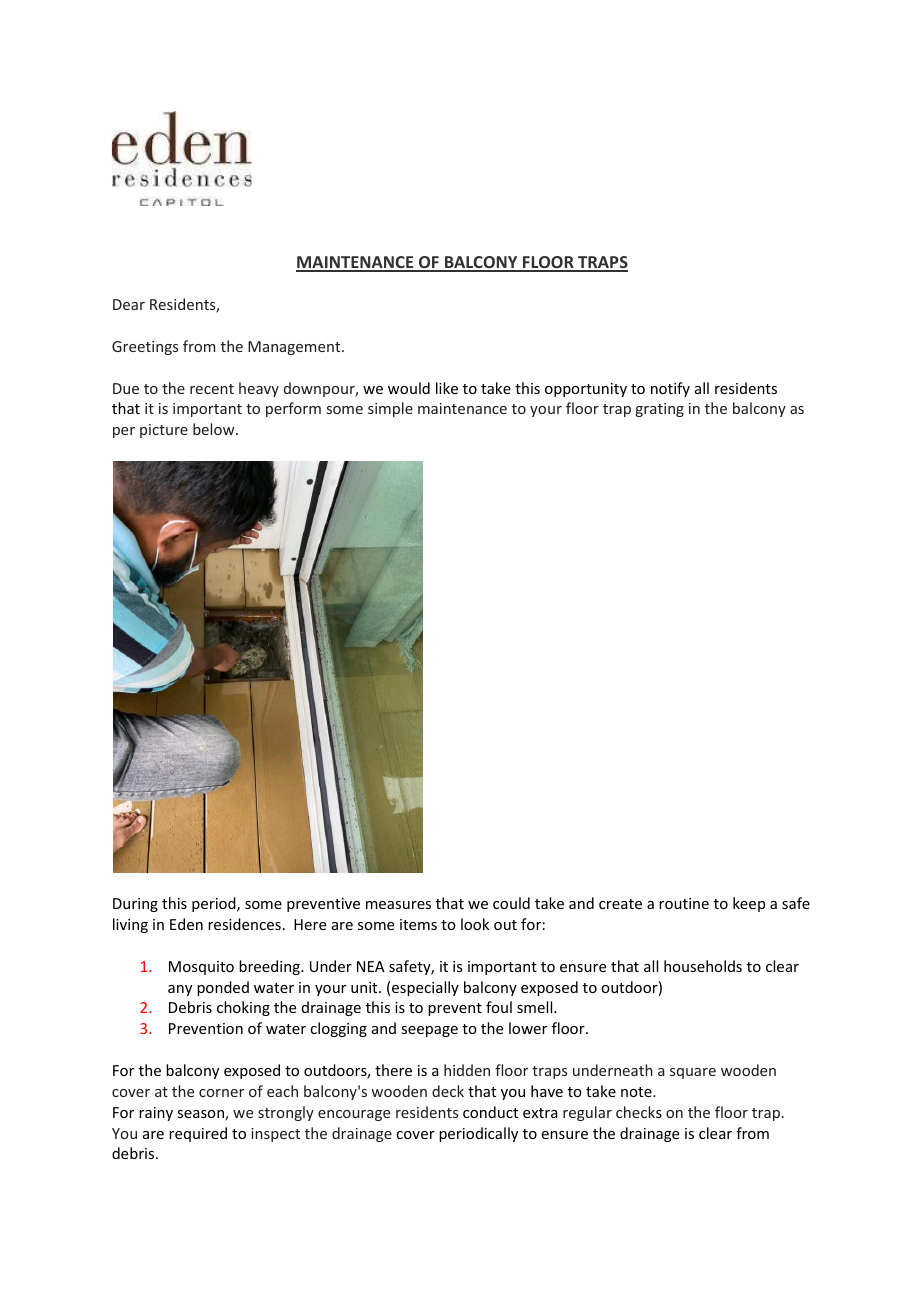 This screenshot has height=1308, width=924. What do you see at coordinates (215, 429) in the screenshot?
I see `below` at bounding box center [215, 429].
